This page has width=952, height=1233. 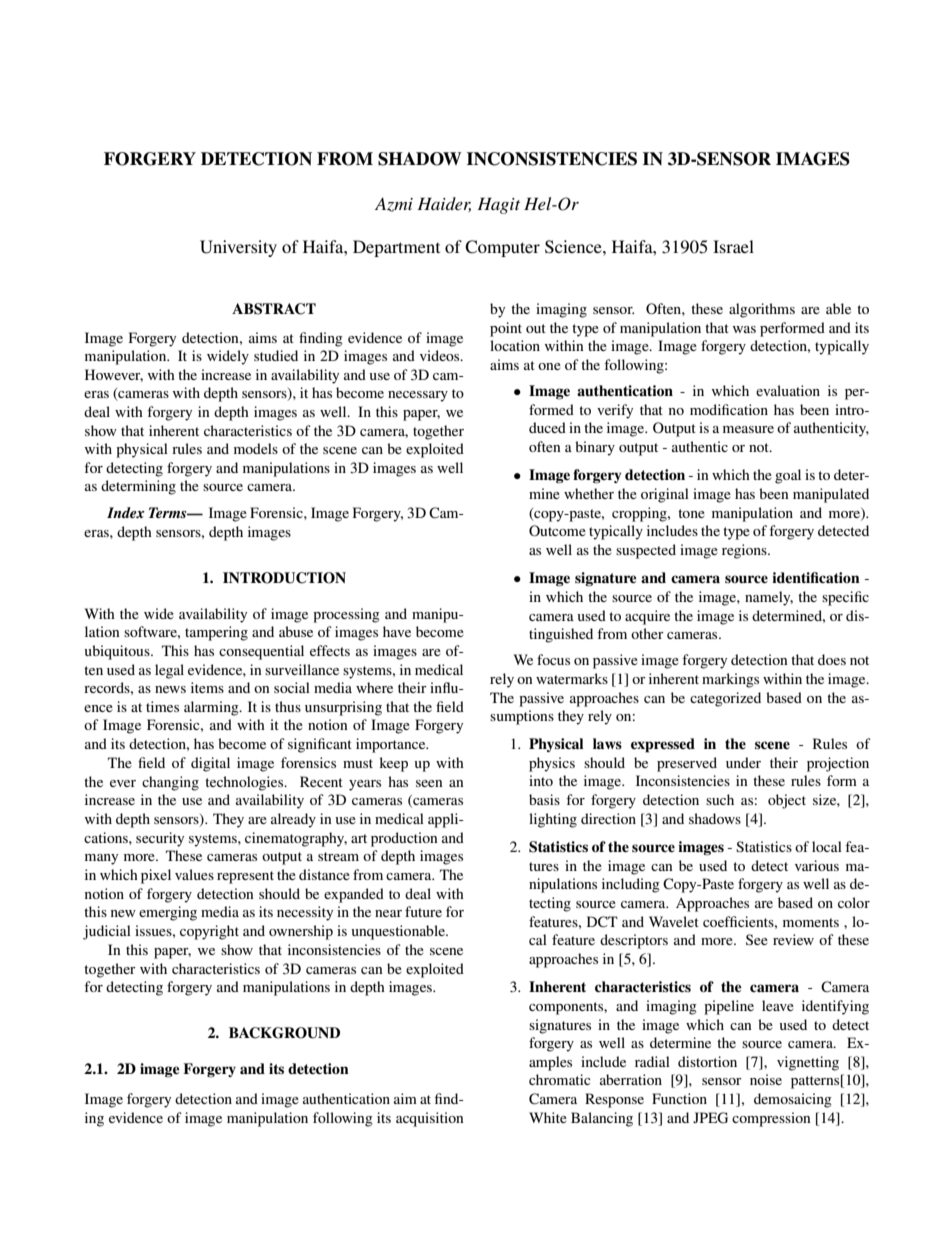 I want to click on future, so click(x=423, y=911).
